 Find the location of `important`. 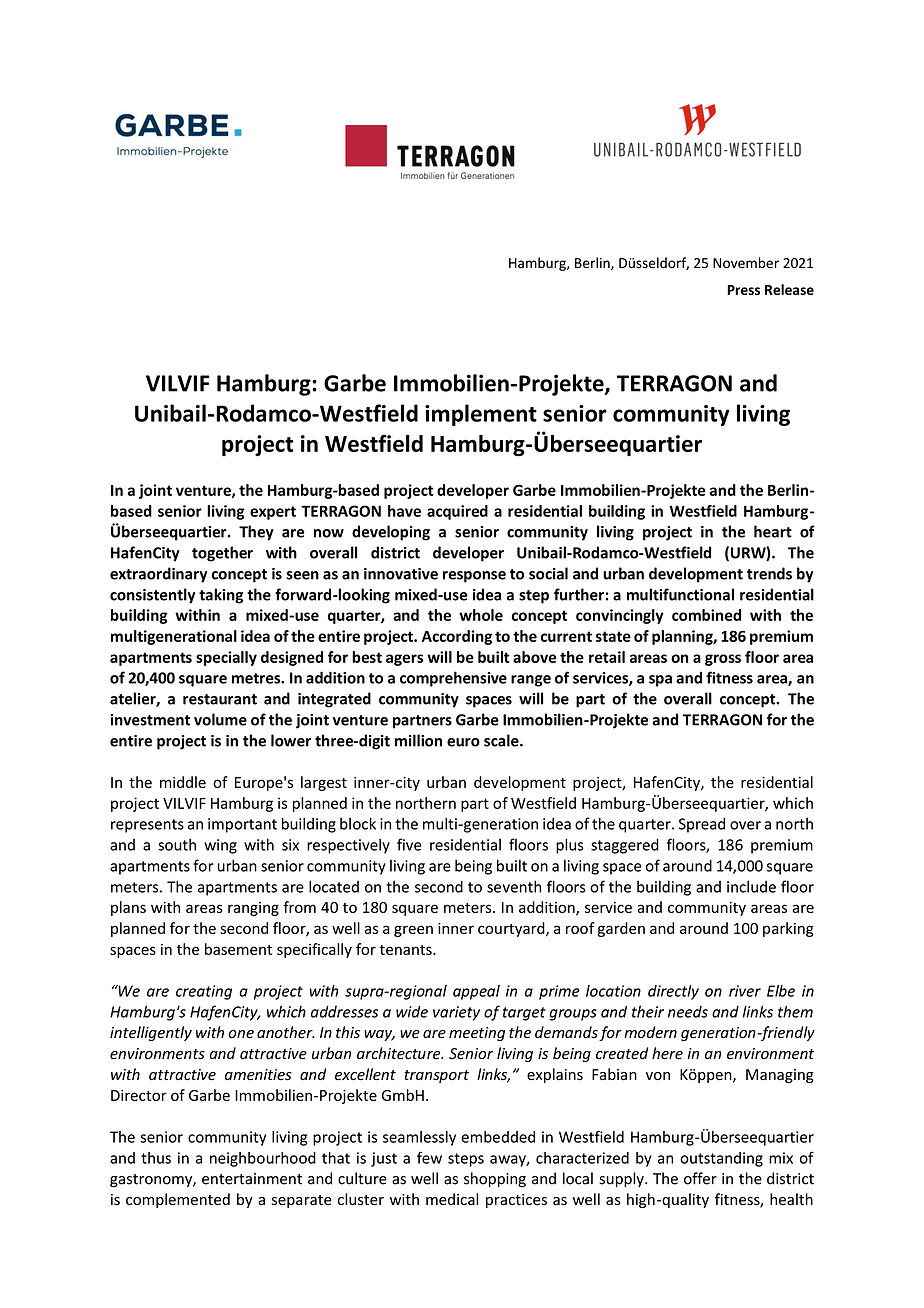

important is located at coordinates (242, 825).
